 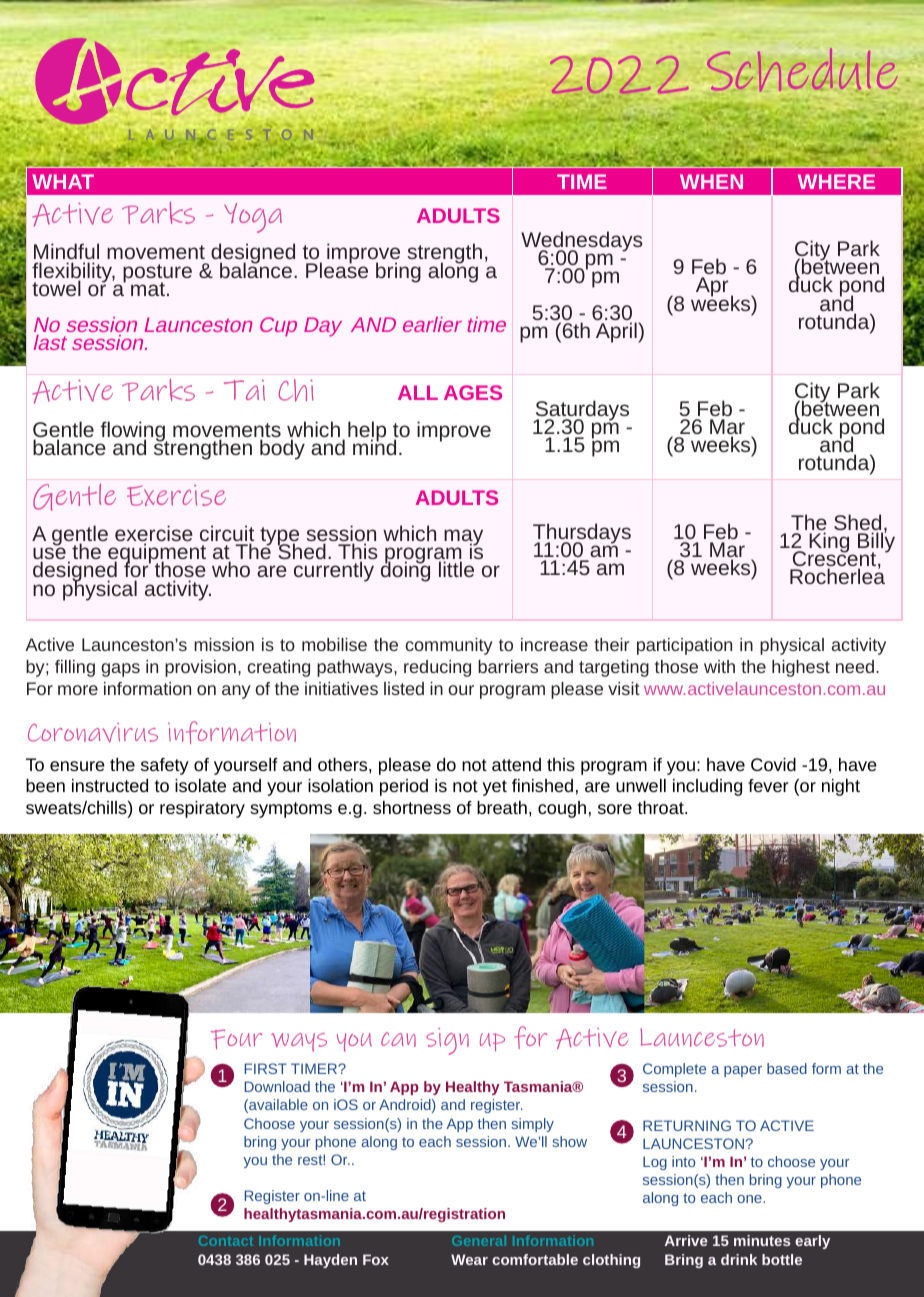 What do you see at coordinates (787, 1068) in the screenshot?
I see `based` at bounding box center [787, 1068].
